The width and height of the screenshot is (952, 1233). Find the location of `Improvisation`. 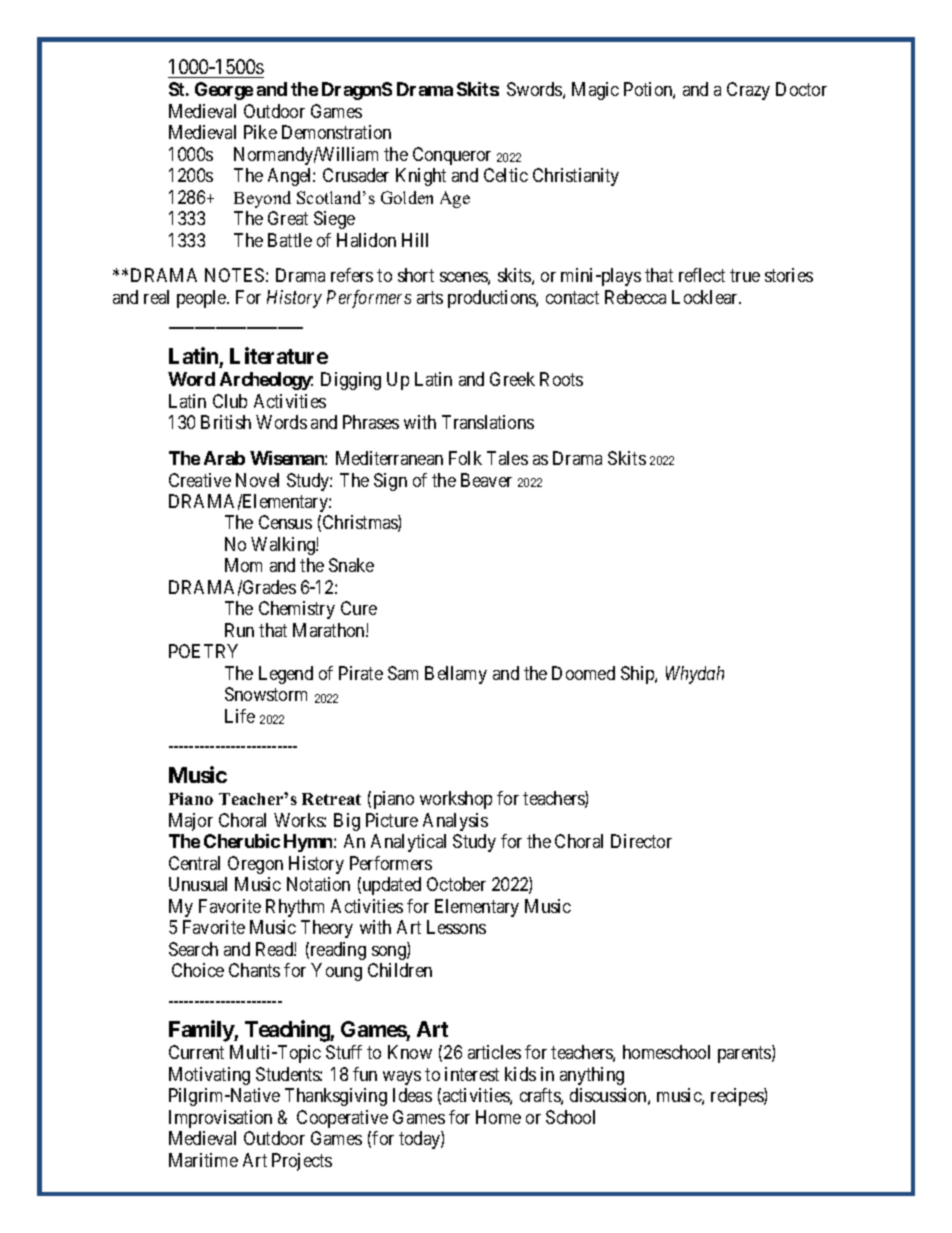

Improvisation is located at coordinates (220, 1119).
